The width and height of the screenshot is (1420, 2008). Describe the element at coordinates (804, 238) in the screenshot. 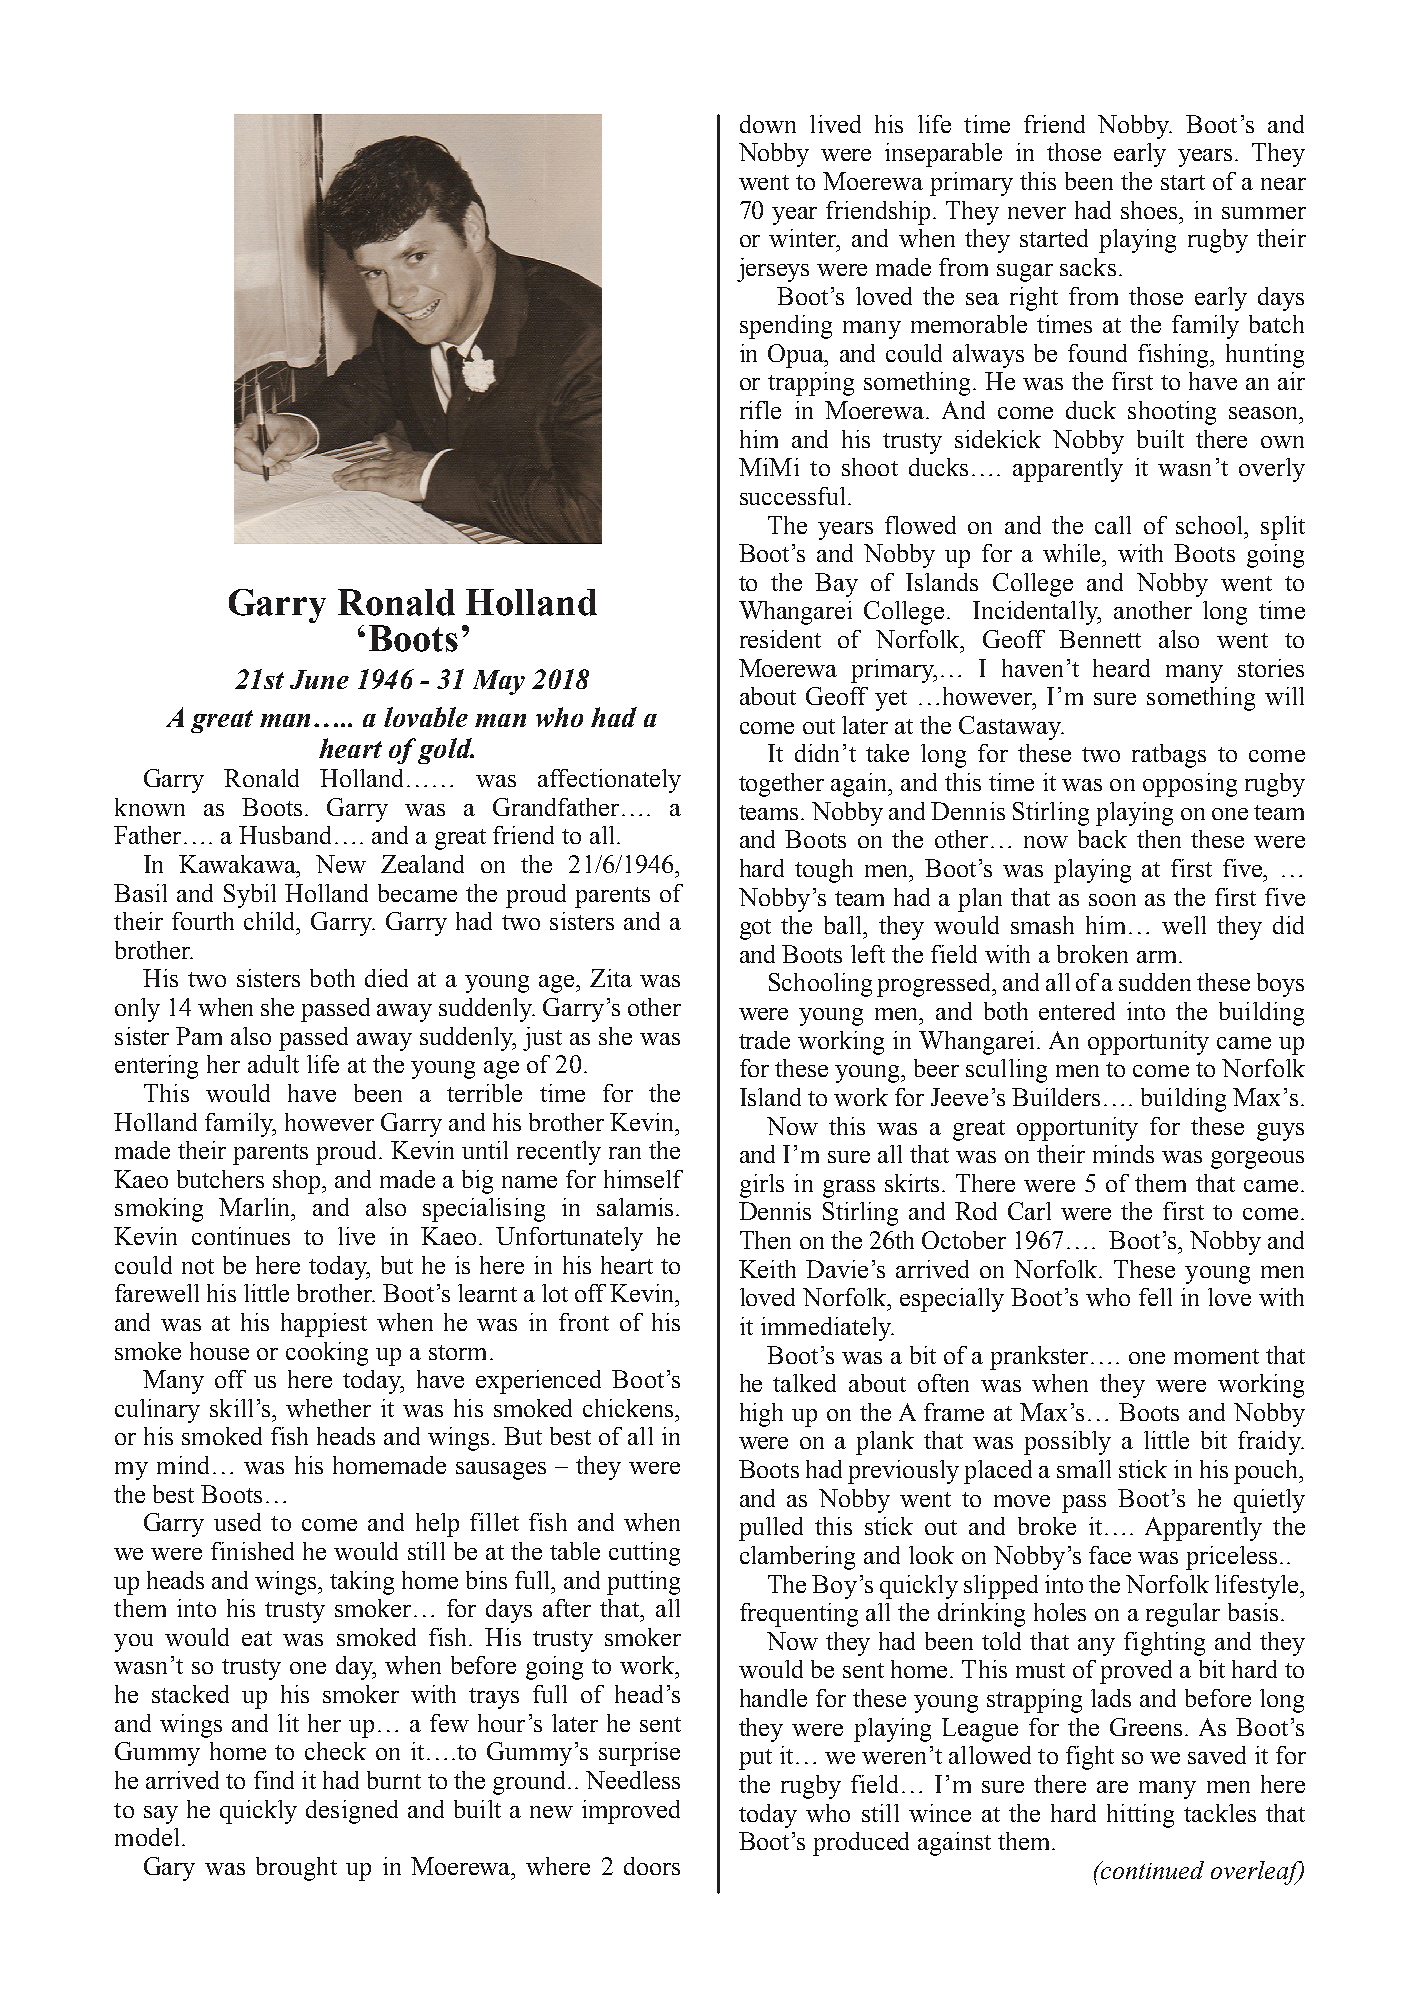

I see `winter` at that location.
